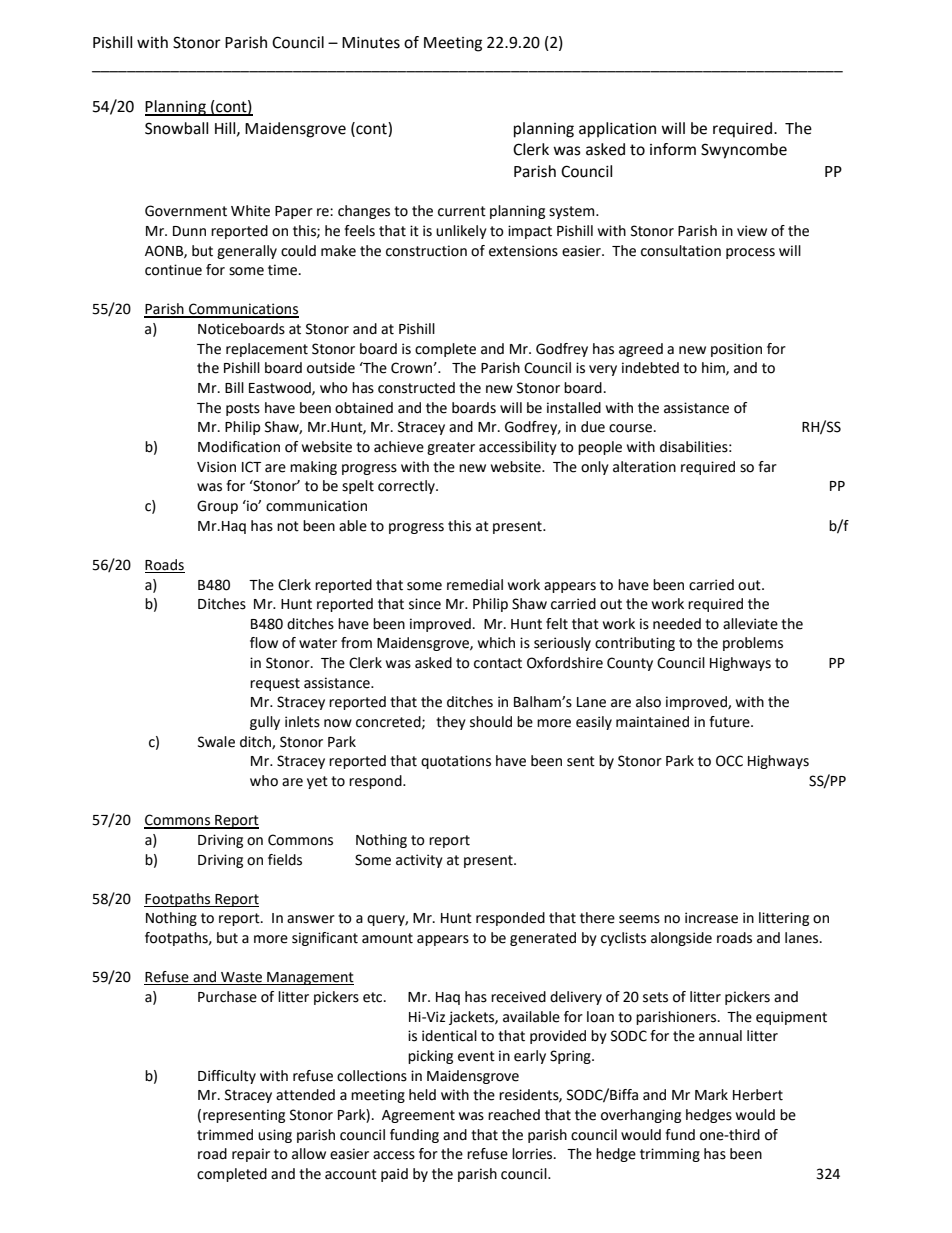 The image size is (952, 1233). What do you see at coordinates (176, 128) in the image?
I see `Snowball` at bounding box center [176, 128].
